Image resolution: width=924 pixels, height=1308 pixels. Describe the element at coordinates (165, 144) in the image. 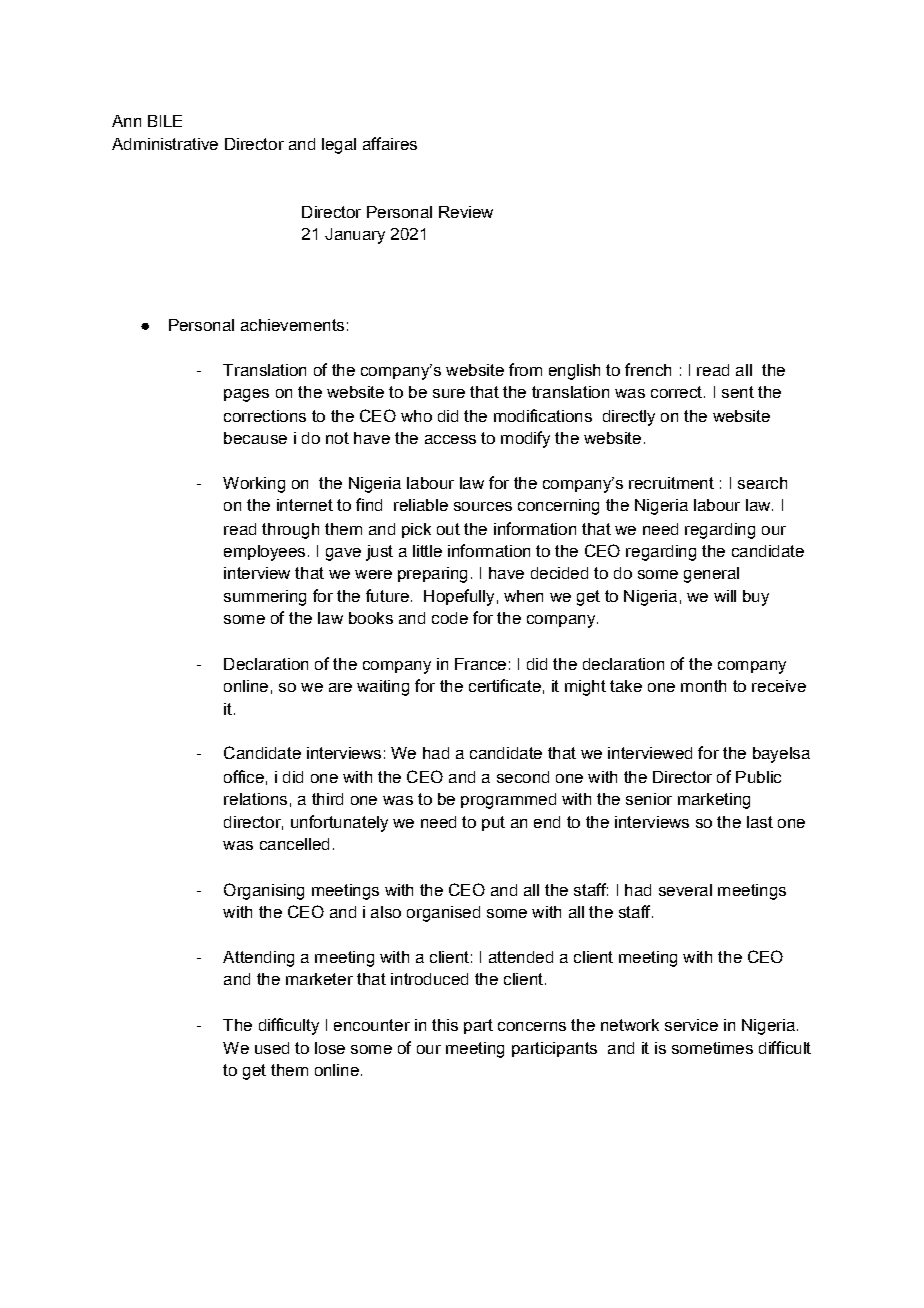

I see `Administrative` at that location.
